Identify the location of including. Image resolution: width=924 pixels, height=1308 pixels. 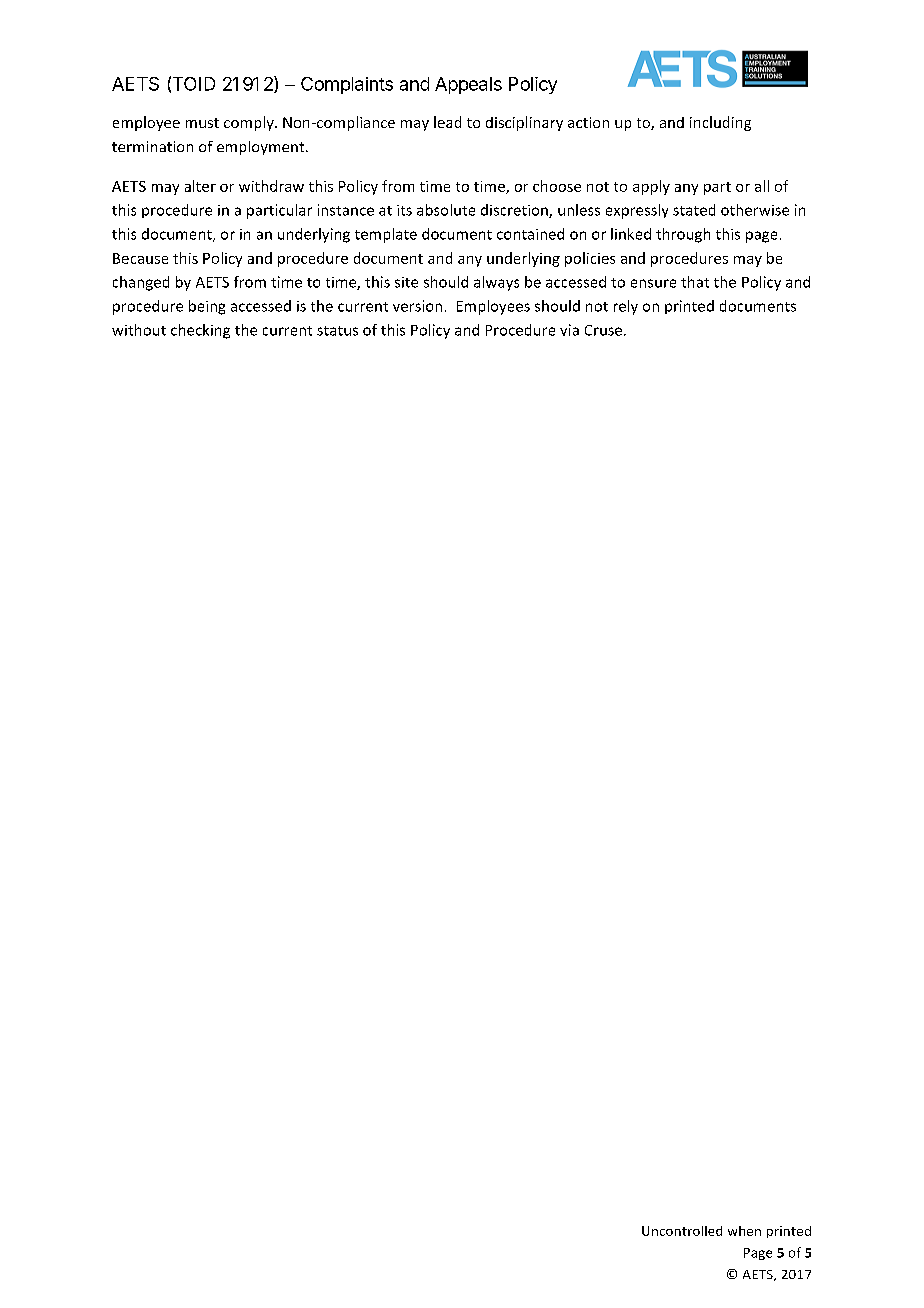
(720, 123).
